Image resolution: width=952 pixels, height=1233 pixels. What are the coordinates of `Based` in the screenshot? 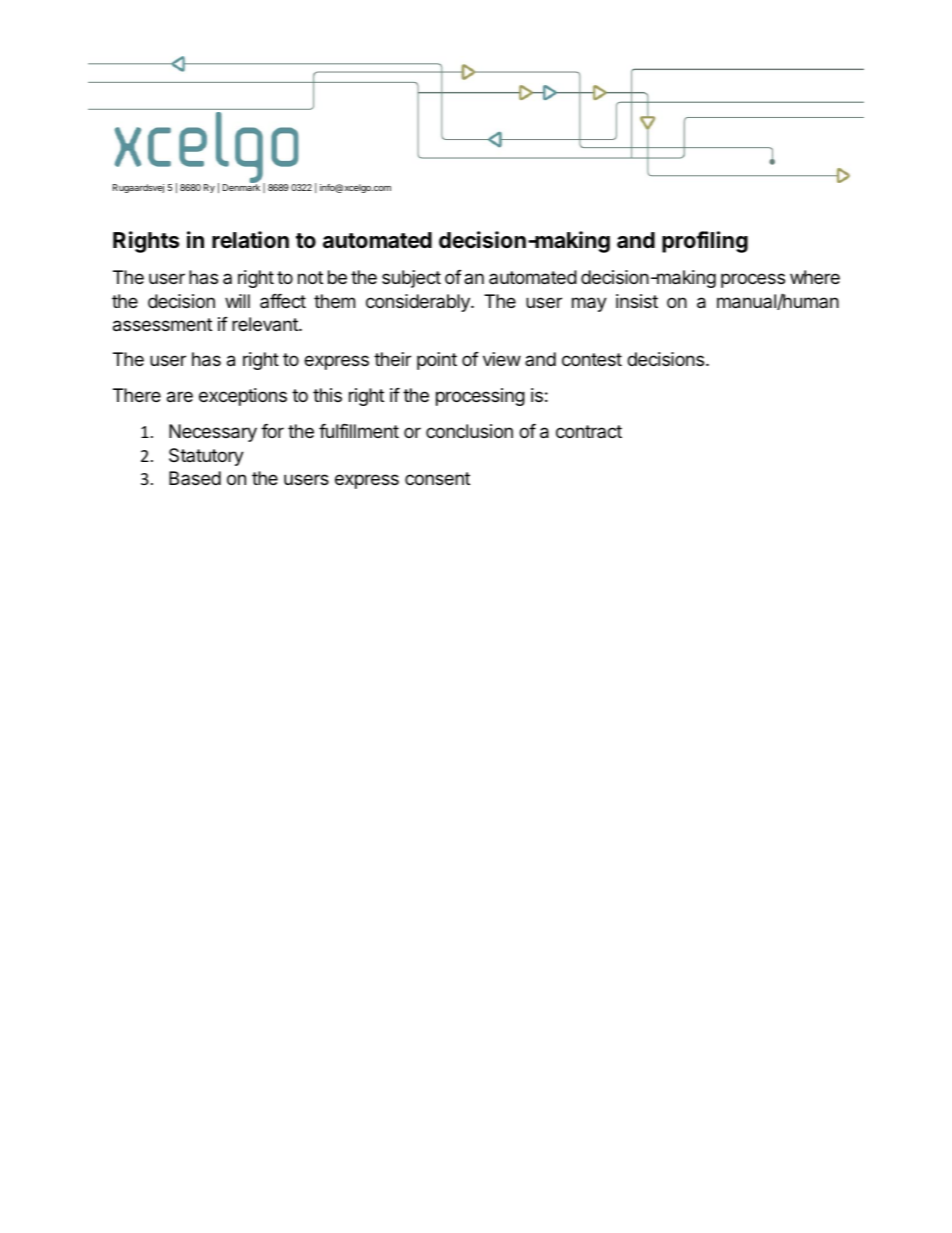 It's located at (195, 478).
